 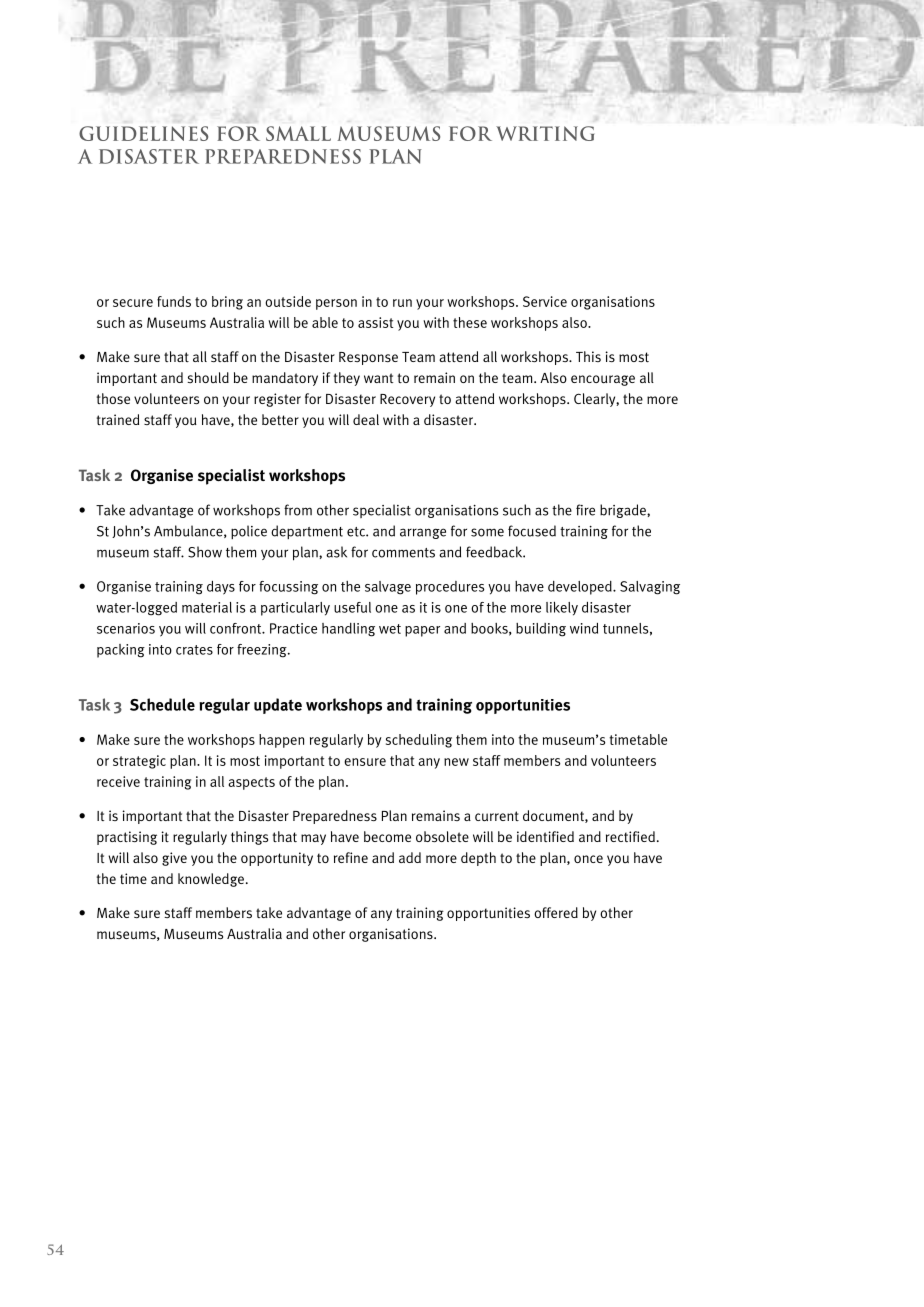 I want to click on knowledge, so click(x=211, y=880).
